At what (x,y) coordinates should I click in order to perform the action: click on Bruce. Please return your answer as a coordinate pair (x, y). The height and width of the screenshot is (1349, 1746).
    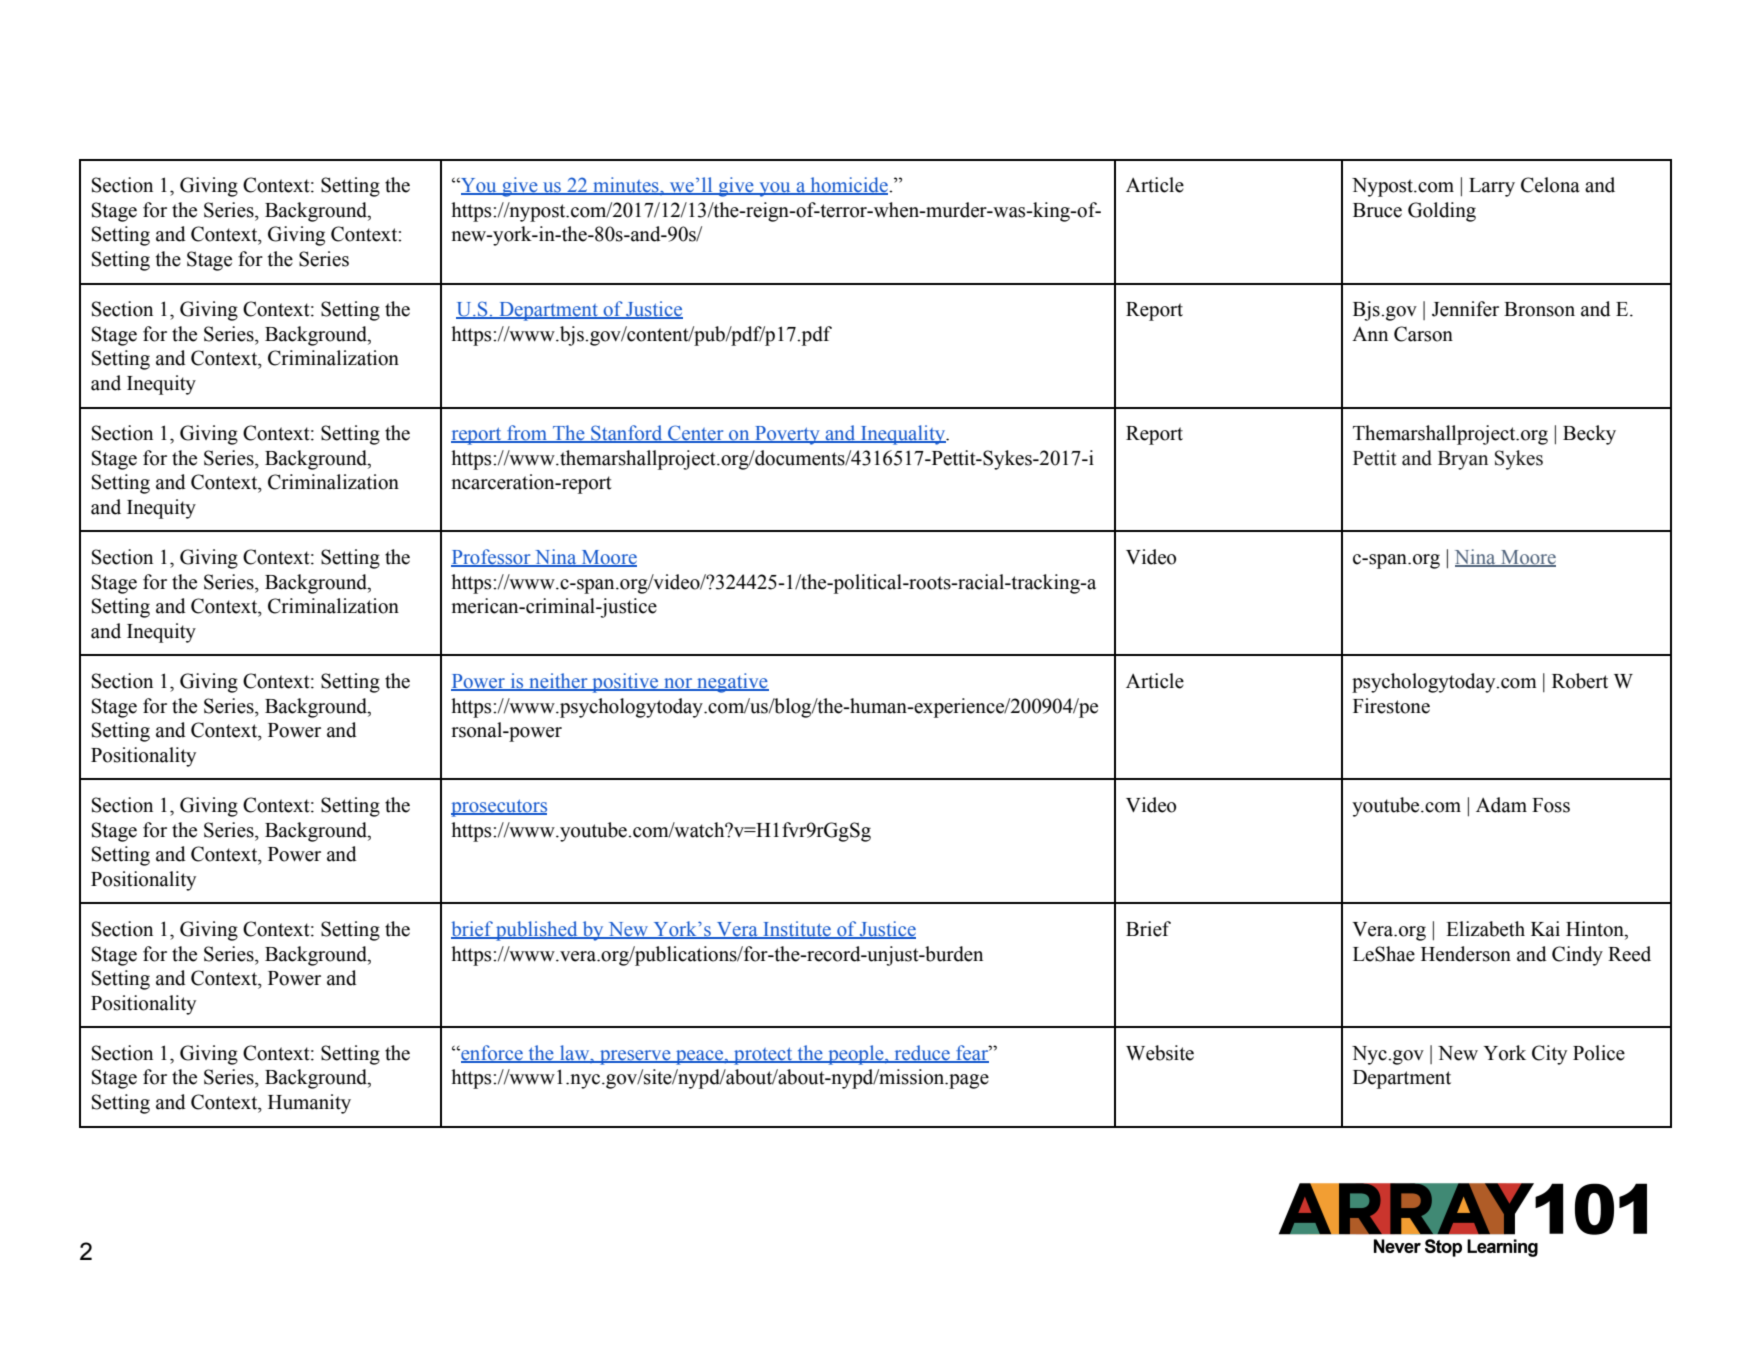
    Looking at the image, I should click on (1377, 210).
